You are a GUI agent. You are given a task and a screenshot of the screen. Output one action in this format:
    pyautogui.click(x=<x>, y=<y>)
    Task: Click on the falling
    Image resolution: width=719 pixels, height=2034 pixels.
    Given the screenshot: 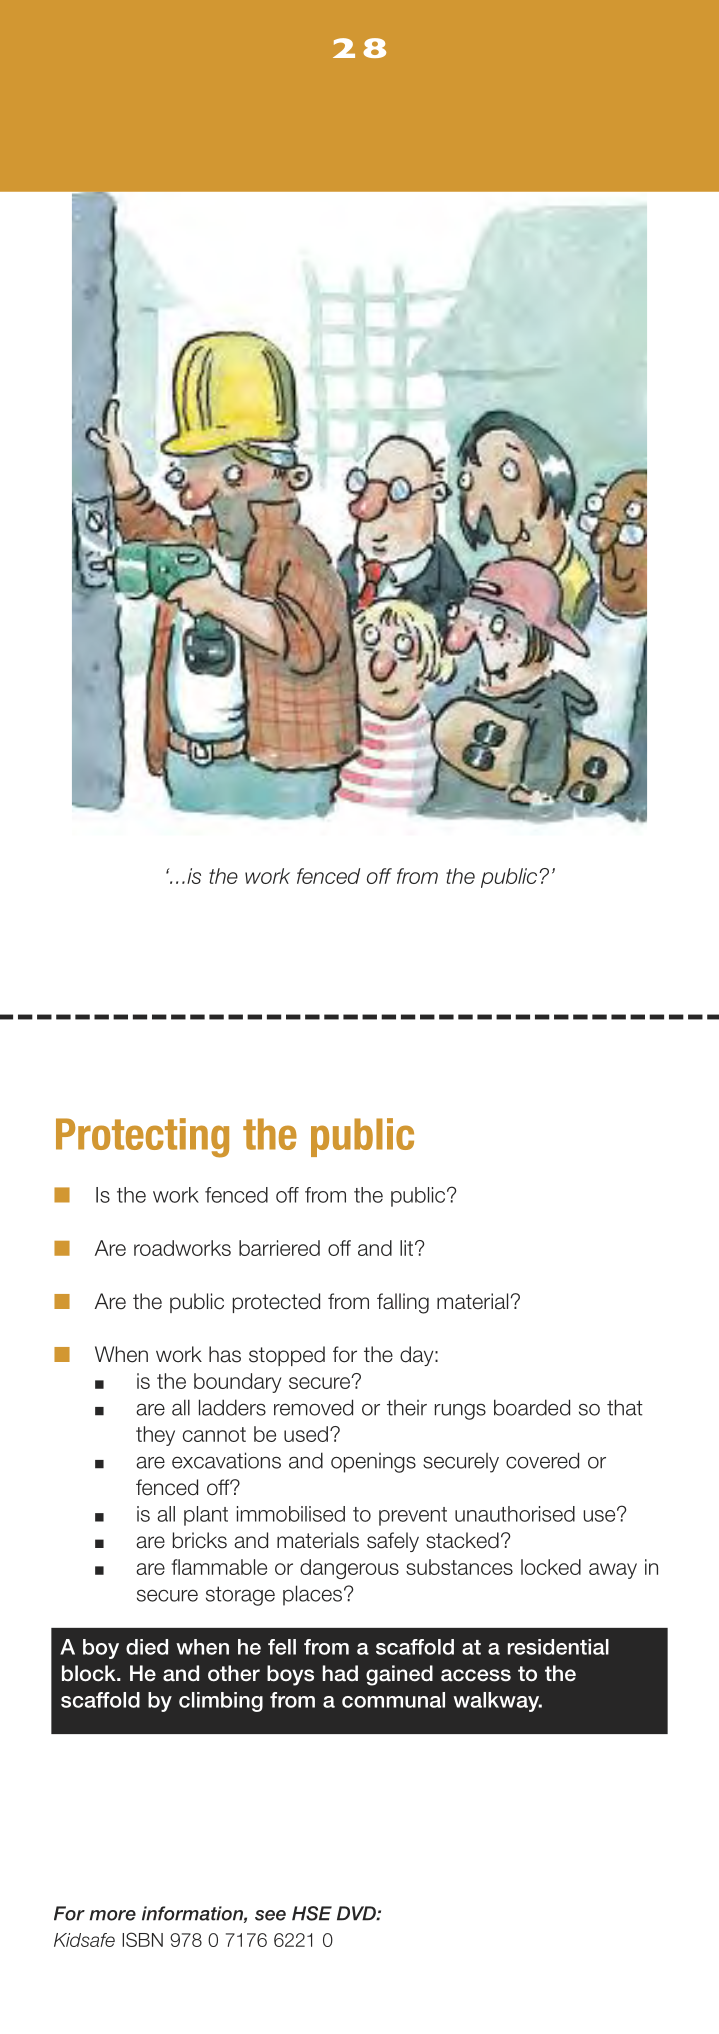 What is the action you would take?
    pyautogui.click(x=403, y=1303)
